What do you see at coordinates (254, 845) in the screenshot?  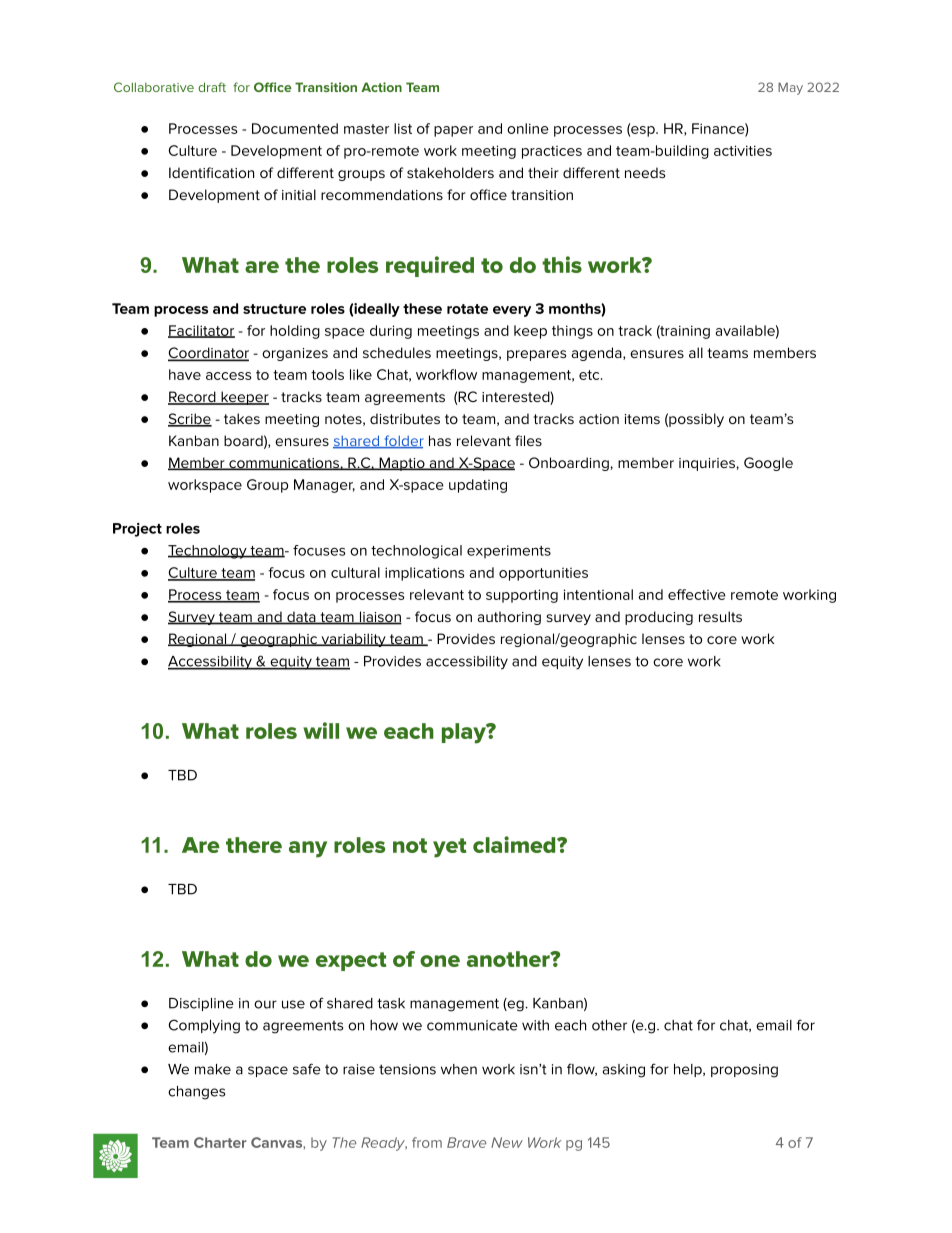 I see `there` at bounding box center [254, 845].
